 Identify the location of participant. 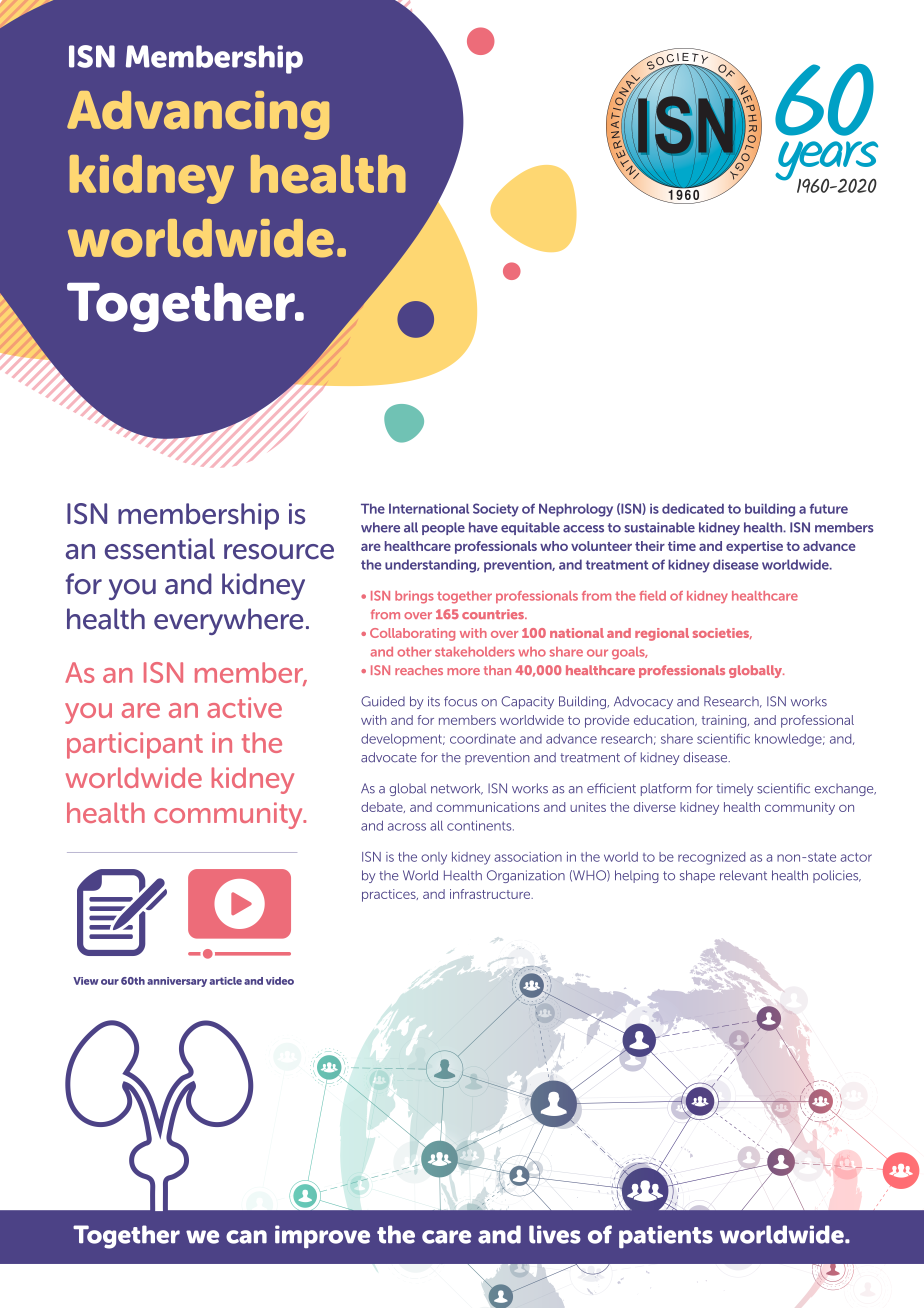
(135, 745).
